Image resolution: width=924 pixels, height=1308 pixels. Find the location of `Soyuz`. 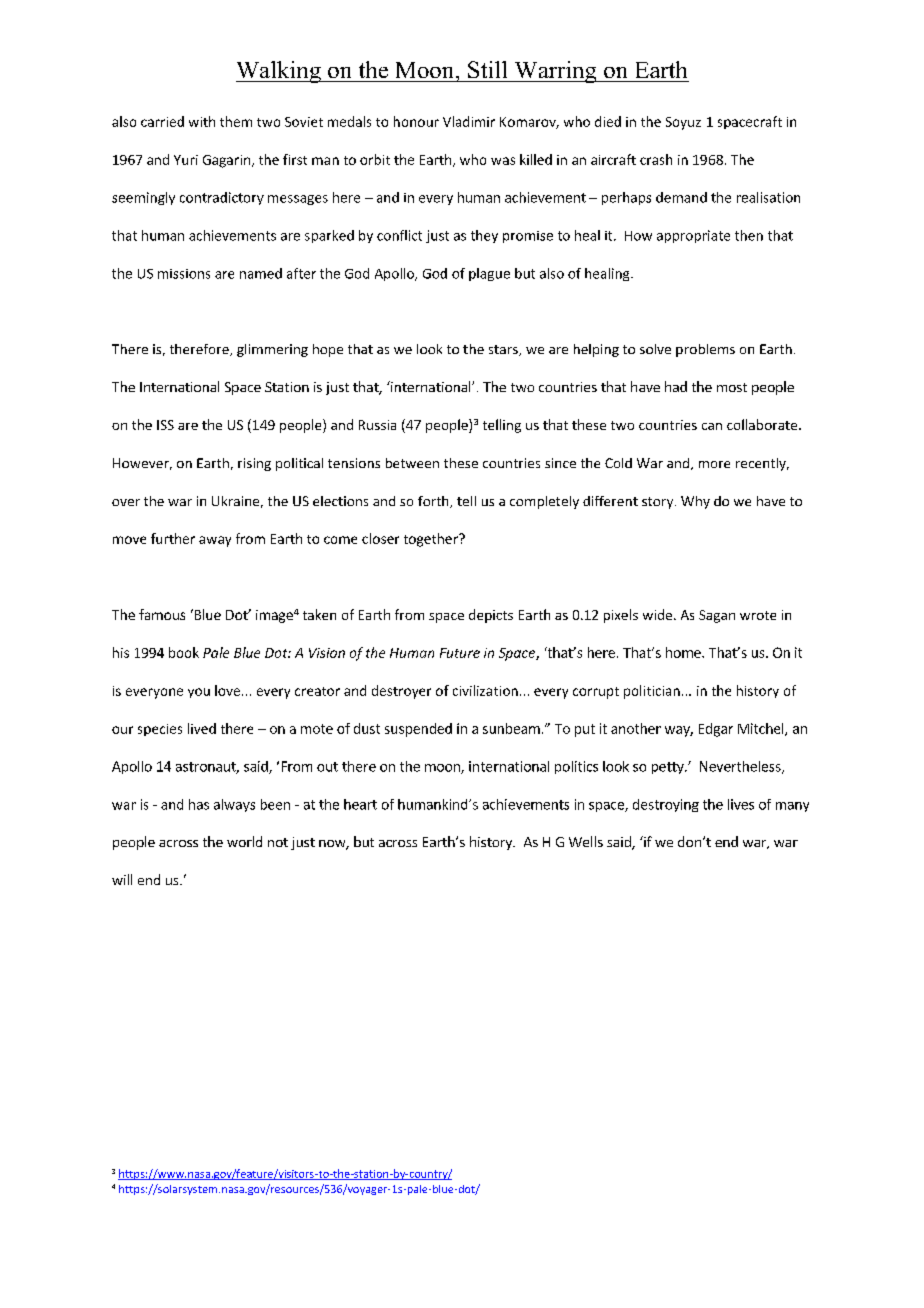

Soyuz is located at coordinates (683, 123).
